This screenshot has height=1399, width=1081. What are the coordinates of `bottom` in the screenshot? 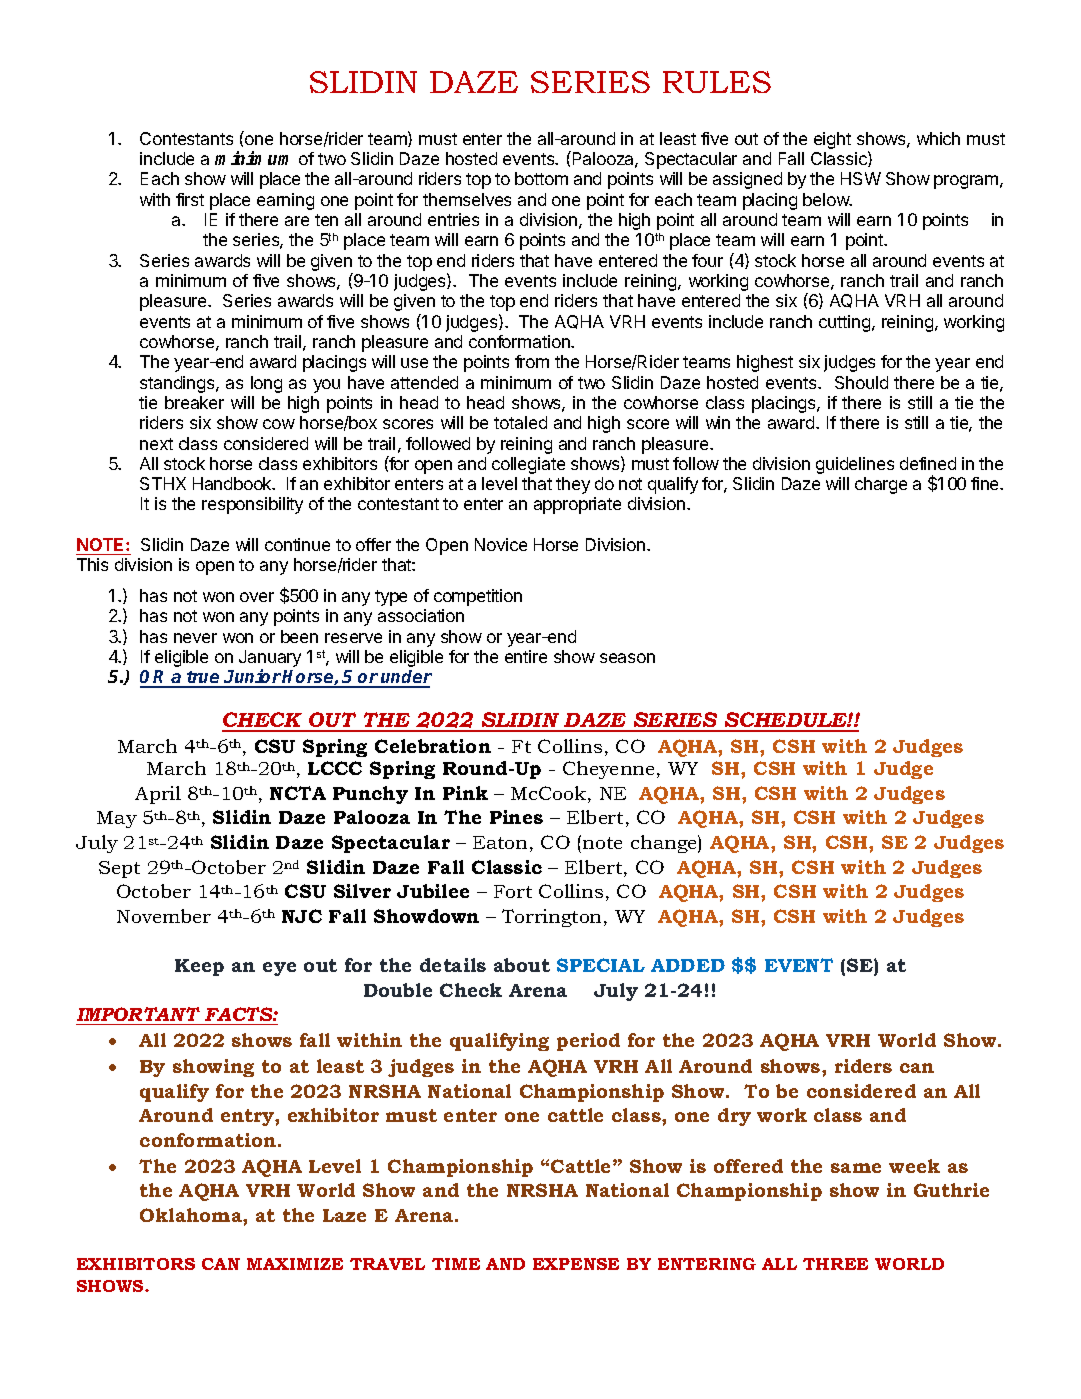 It's located at (541, 178).
